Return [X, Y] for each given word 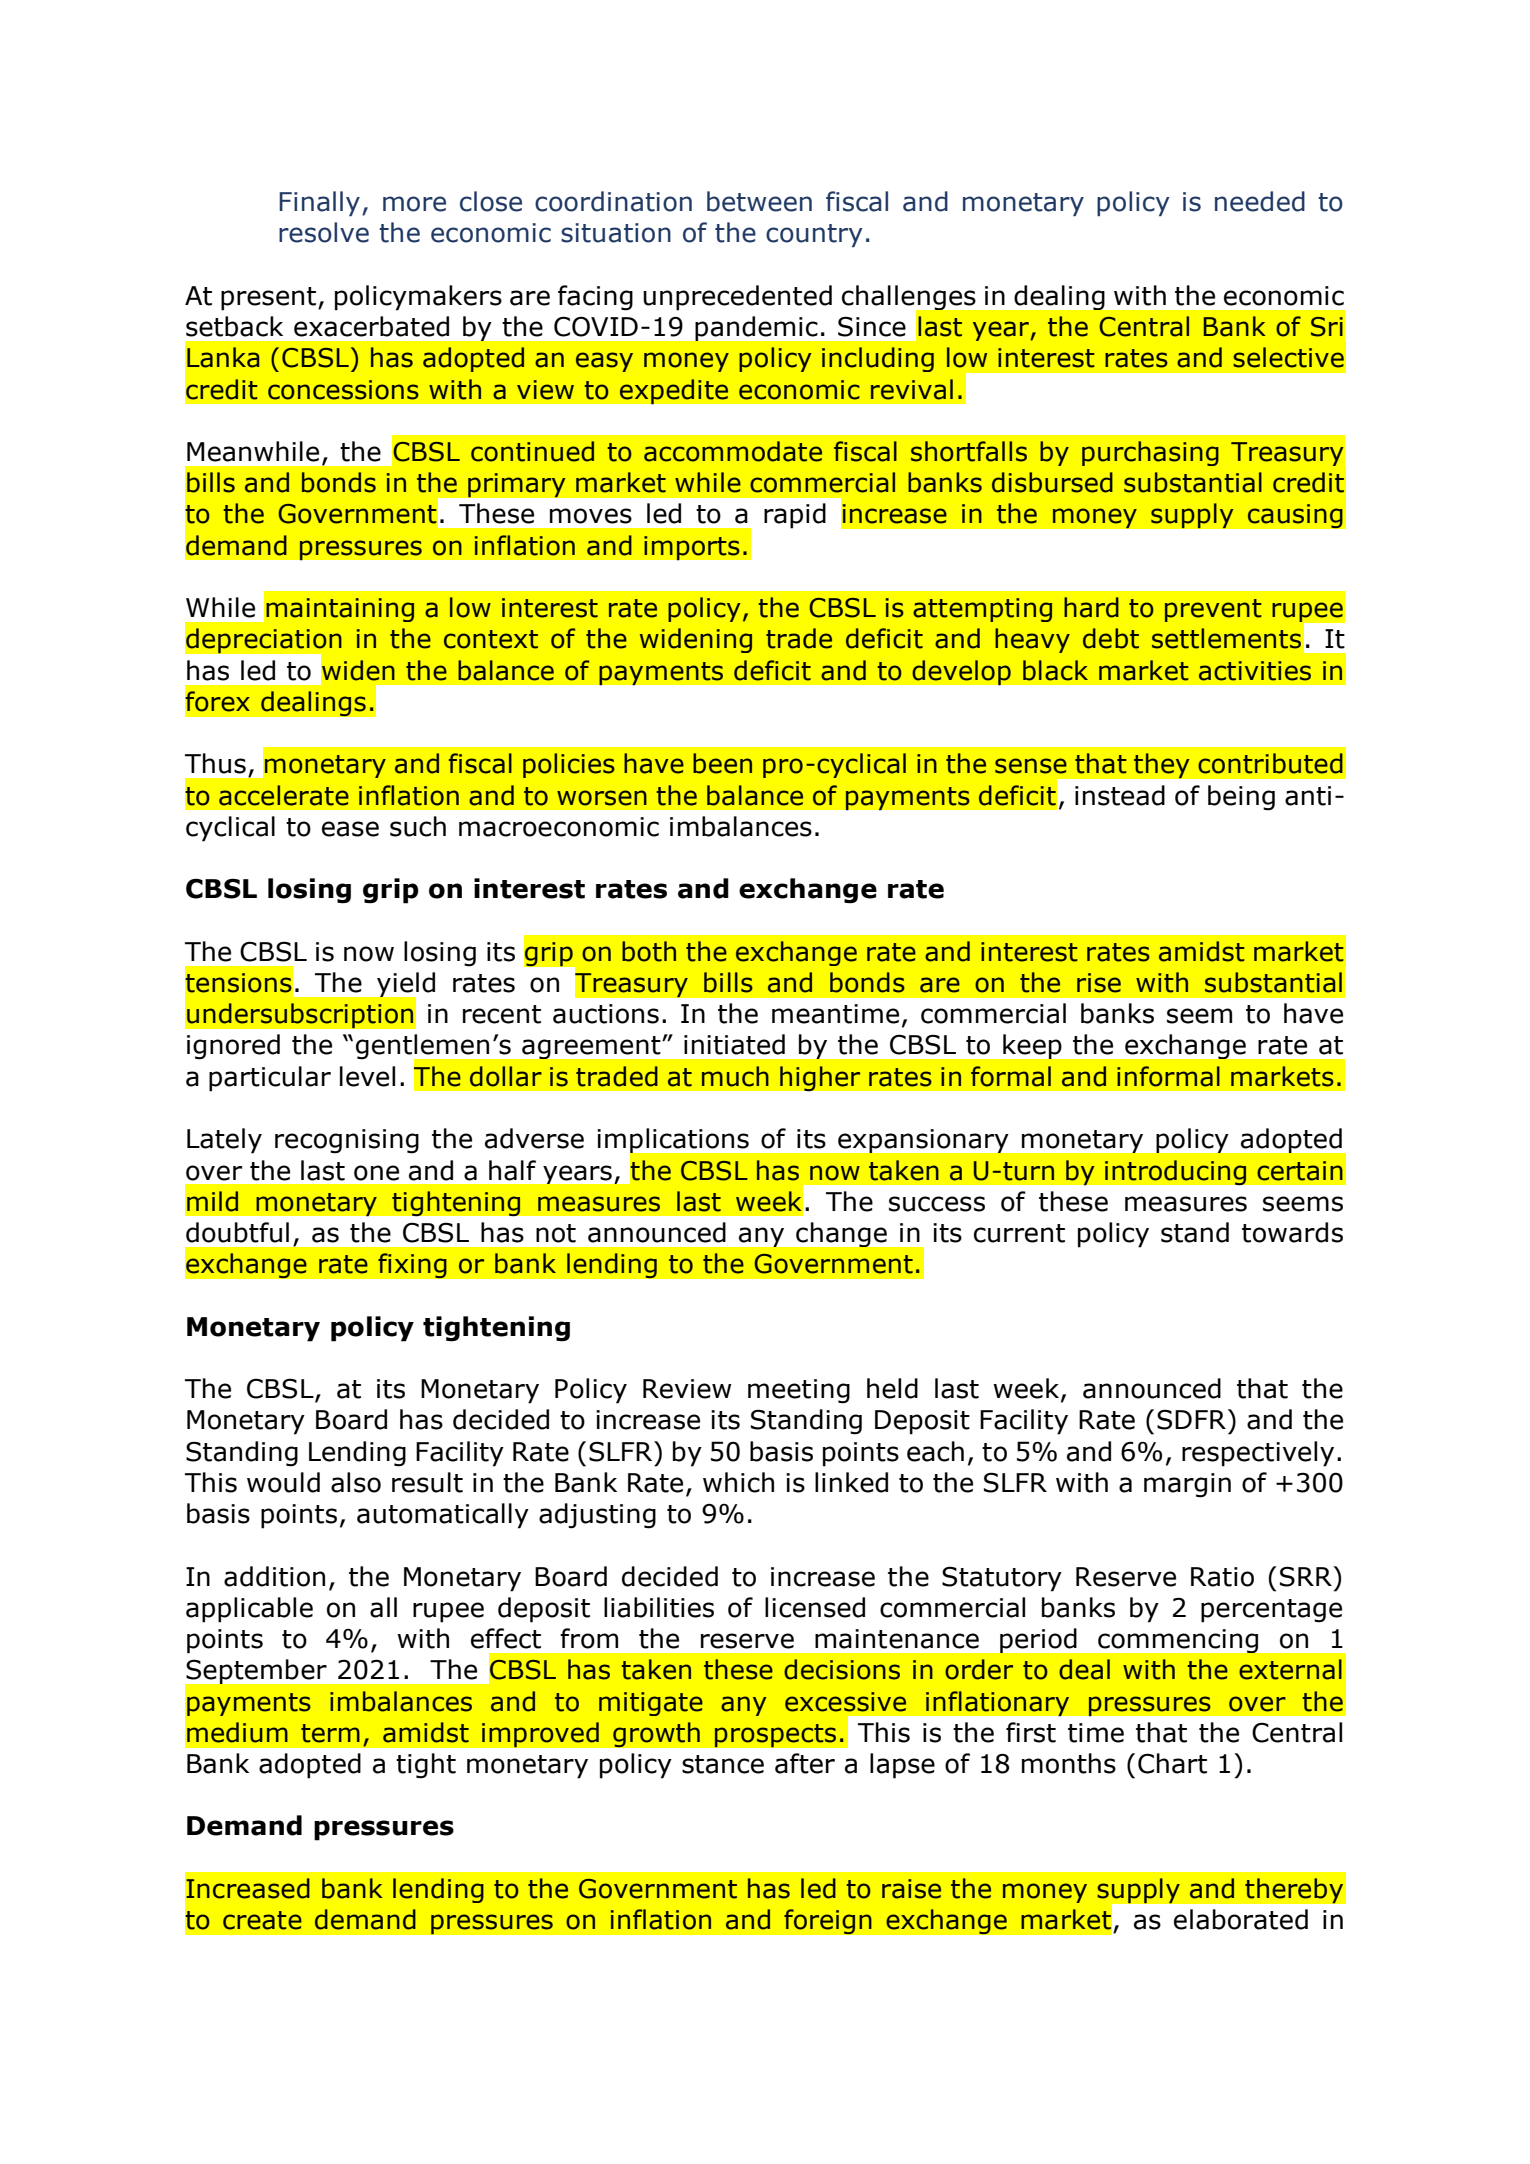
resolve [324, 232]
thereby [1294, 1891]
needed [1260, 201]
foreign [828, 1922]
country [814, 235]
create [262, 1920]
